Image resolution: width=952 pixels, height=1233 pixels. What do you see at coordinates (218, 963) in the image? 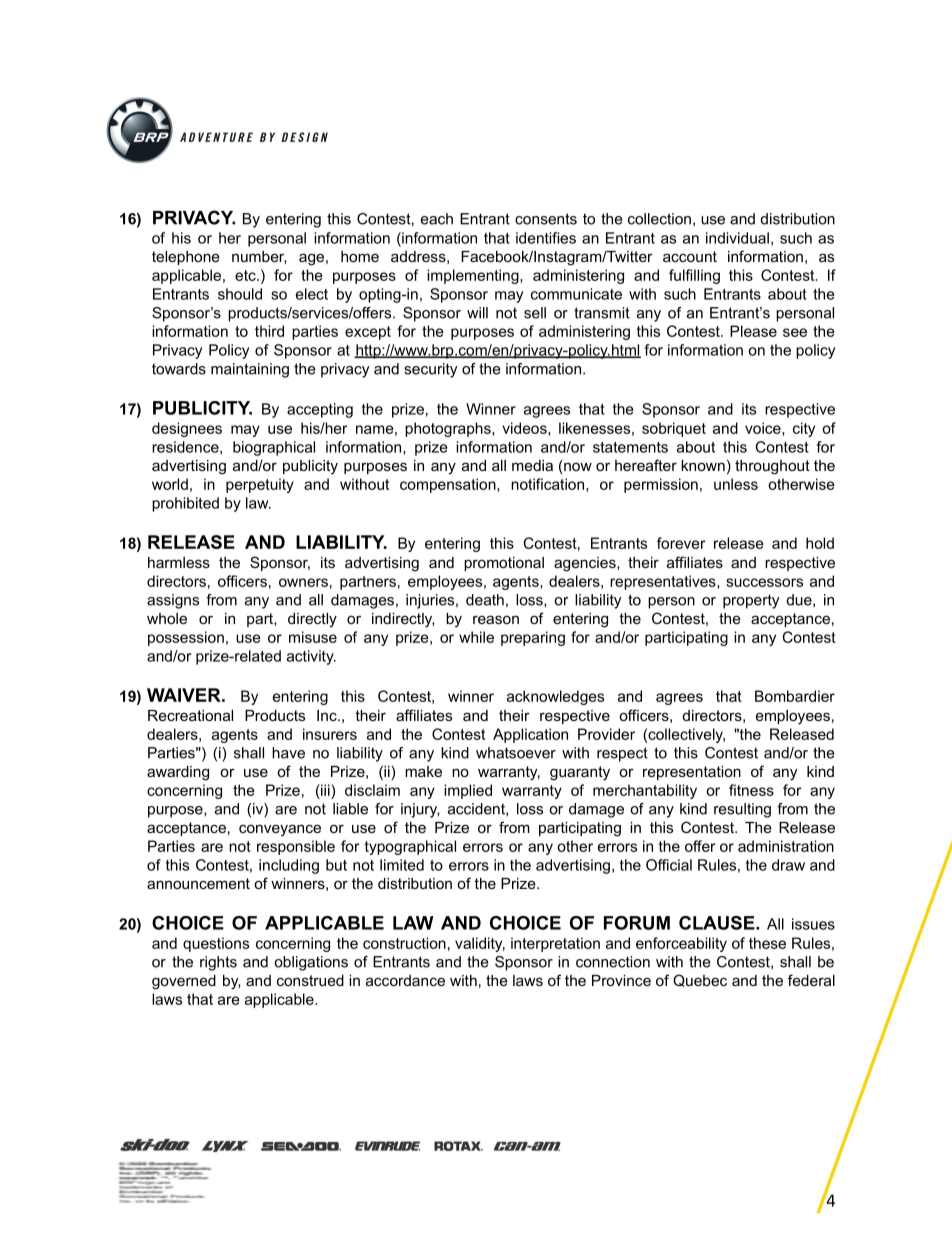
I see `rights` at bounding box center [218, 963].
